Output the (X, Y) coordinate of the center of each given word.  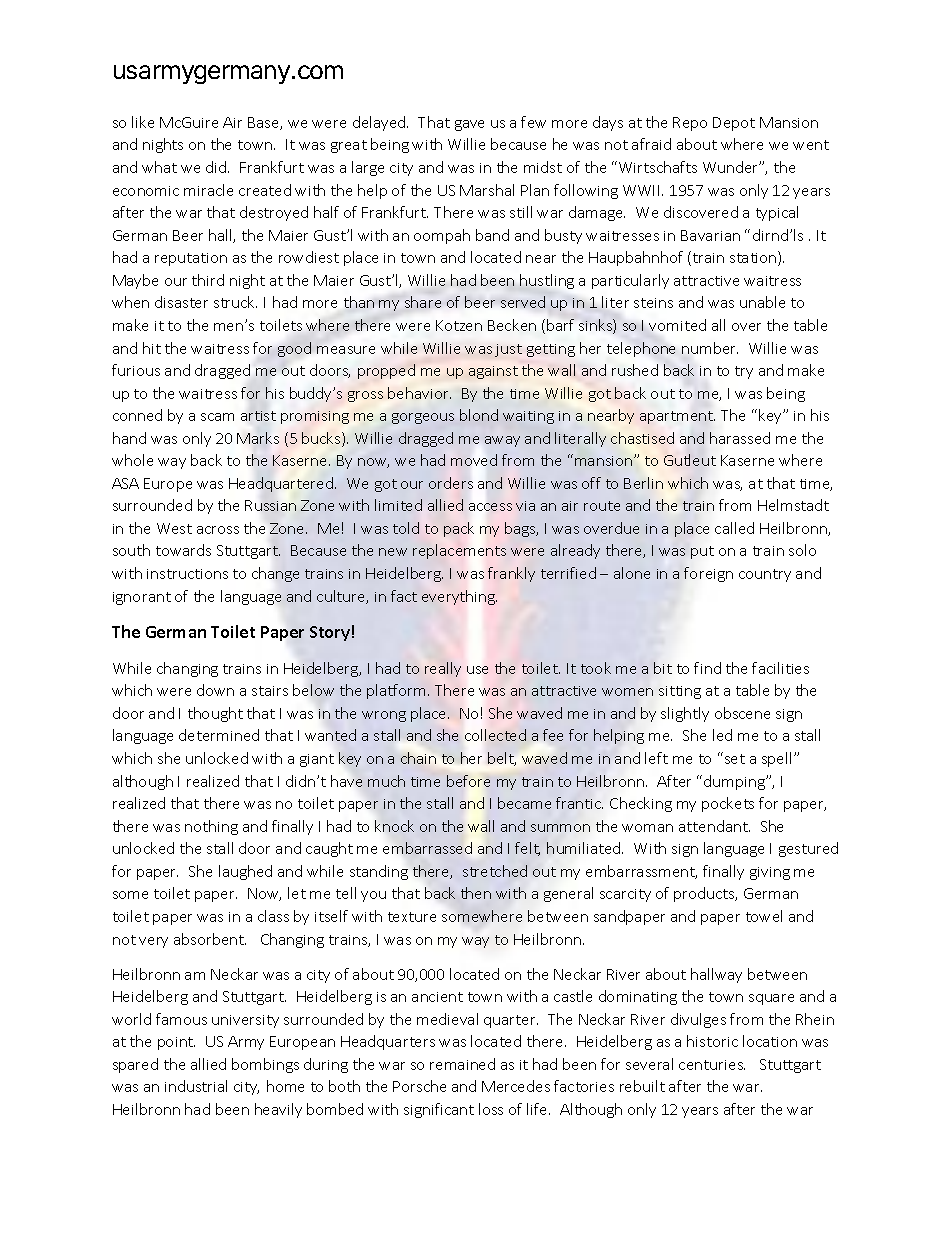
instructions (187, 574)
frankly (511, 574)
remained (462, 1064)
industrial (196, 1086)
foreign (708, 574)
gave (469, 125)
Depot (734, 124)
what (159, 167)
